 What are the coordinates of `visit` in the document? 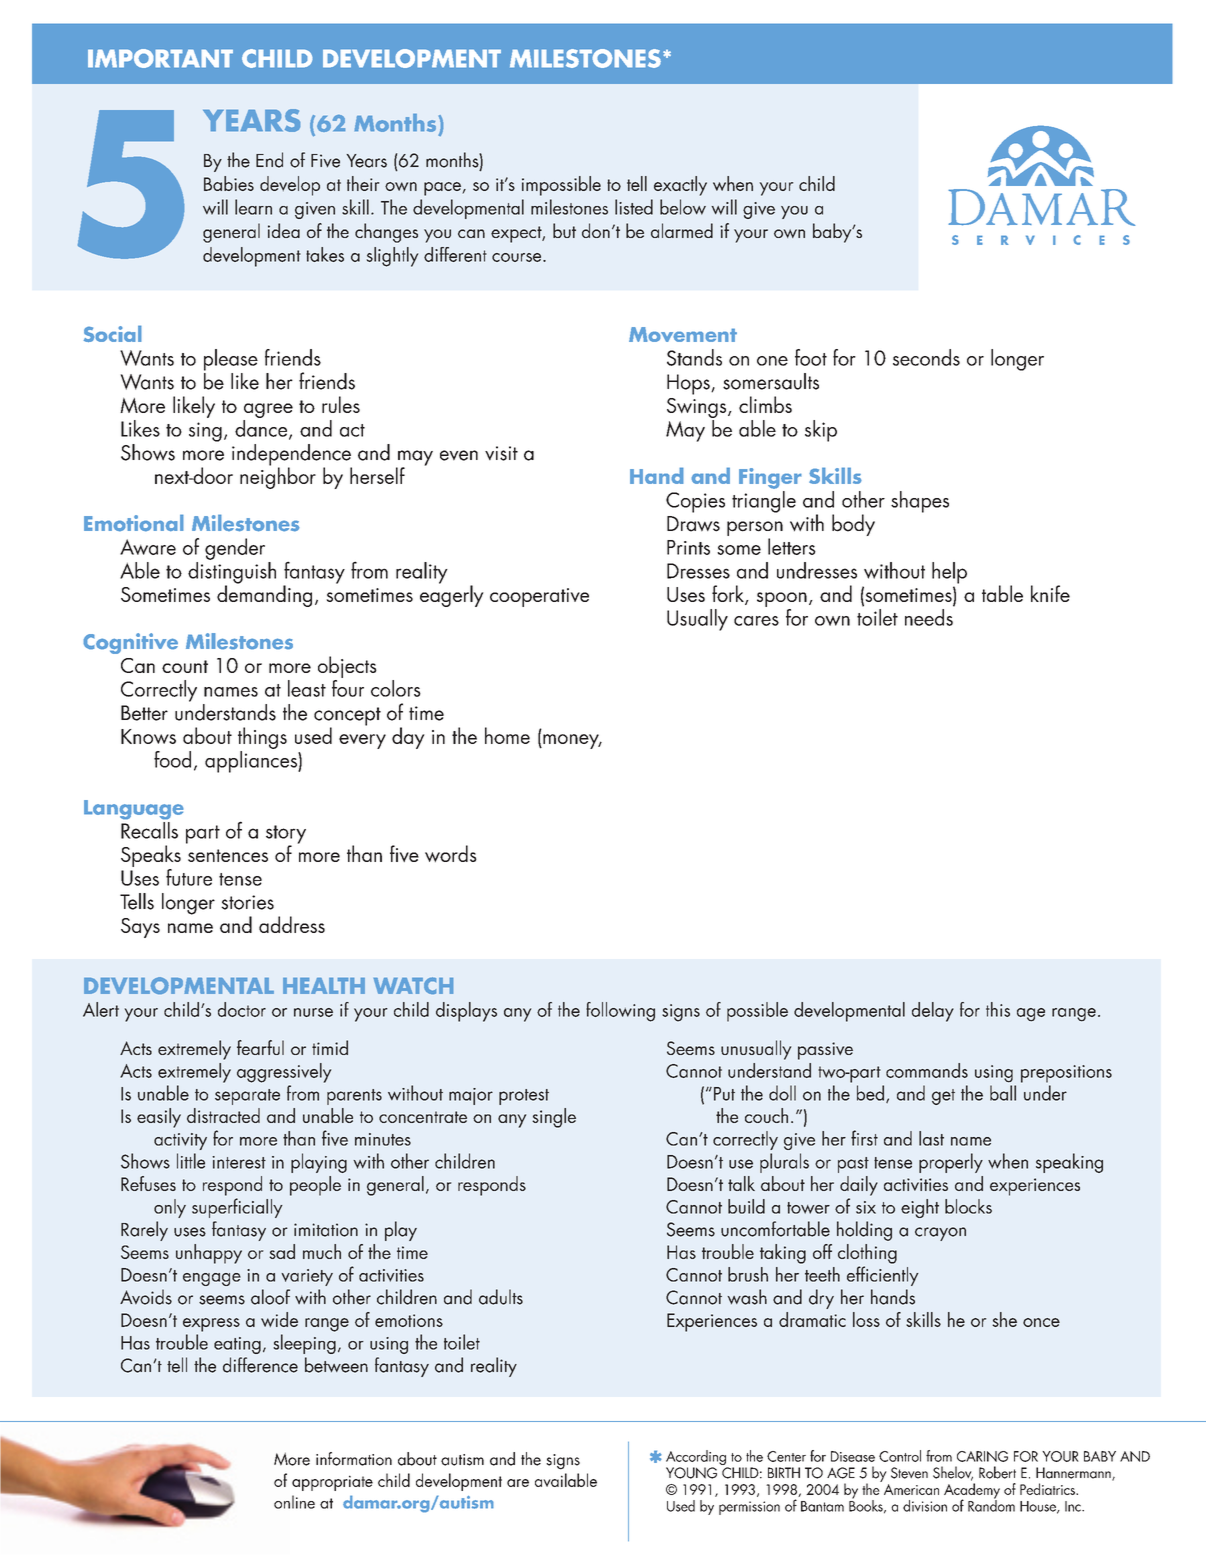 It's located at (501, 453).
